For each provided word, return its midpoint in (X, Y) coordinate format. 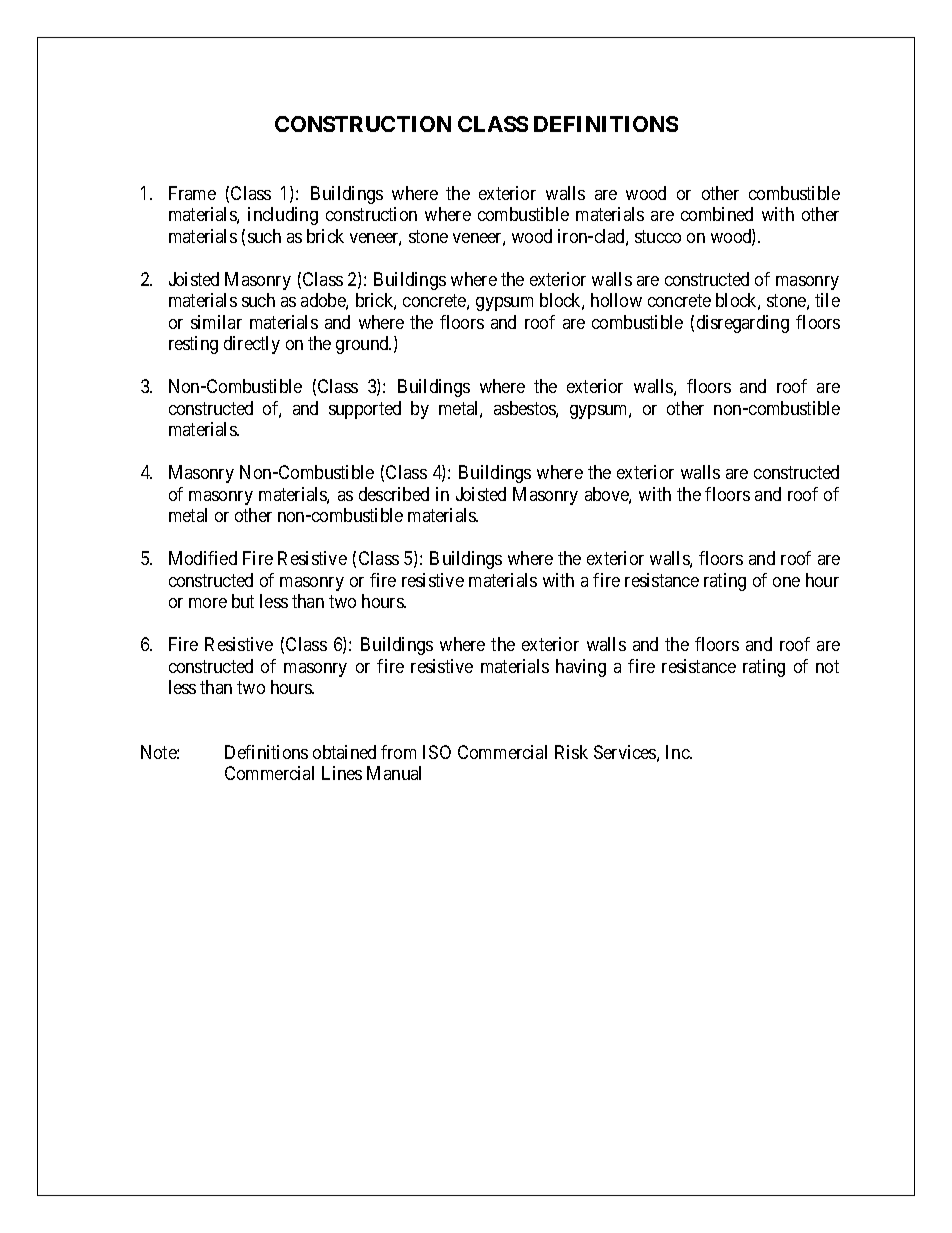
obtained (344, 752)
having (581, 668)
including (283, 216)
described (394, 494)
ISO (437, 752)
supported (365, 410)
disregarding (743, 324)
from (398, 752)
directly (252, 345)
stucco (658, 236)
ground (363, 345)
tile (827, 300)
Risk (571, 752)
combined (717, 214)
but (243, 601)
